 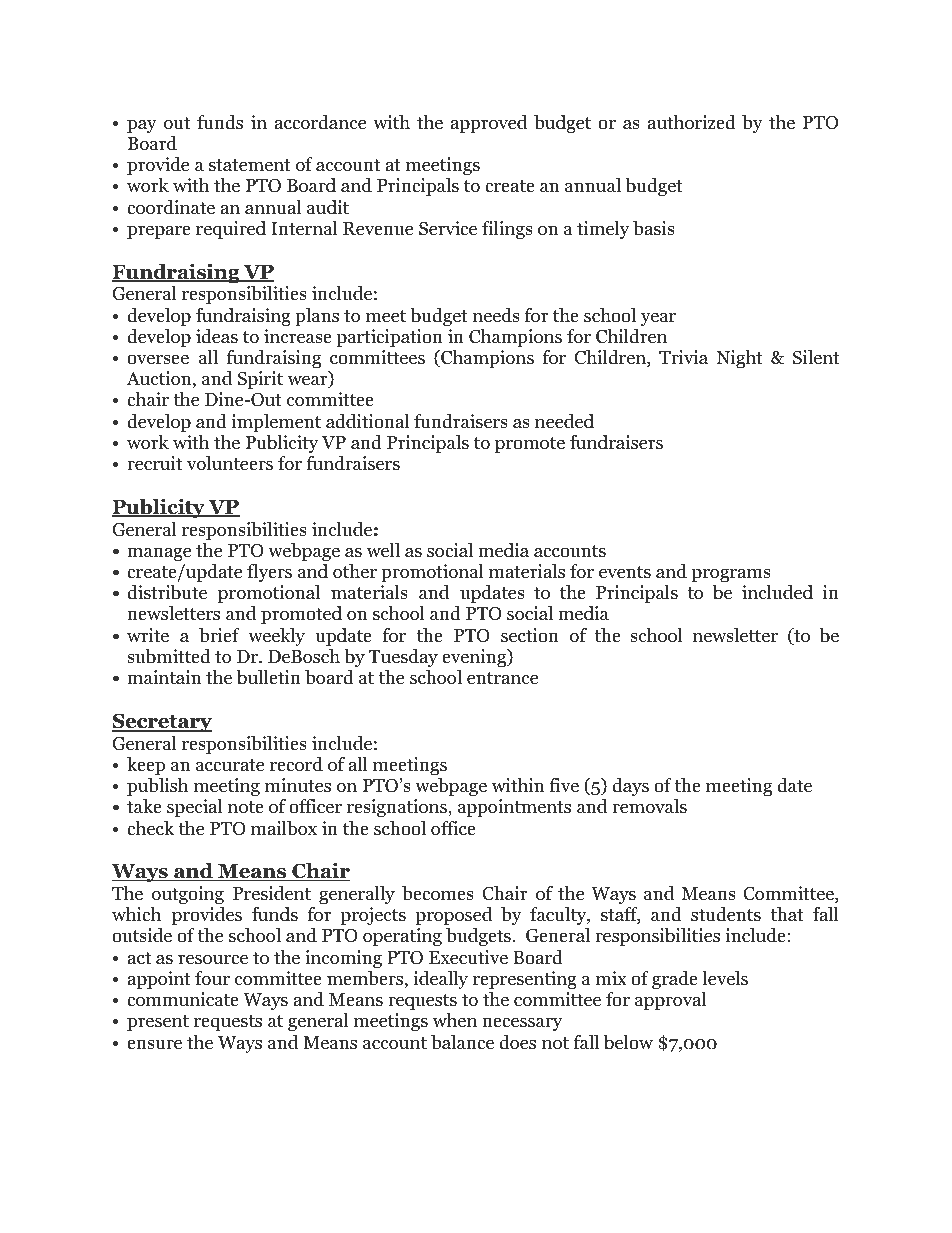 I want to click on needed, so click(x=564, y=421).
